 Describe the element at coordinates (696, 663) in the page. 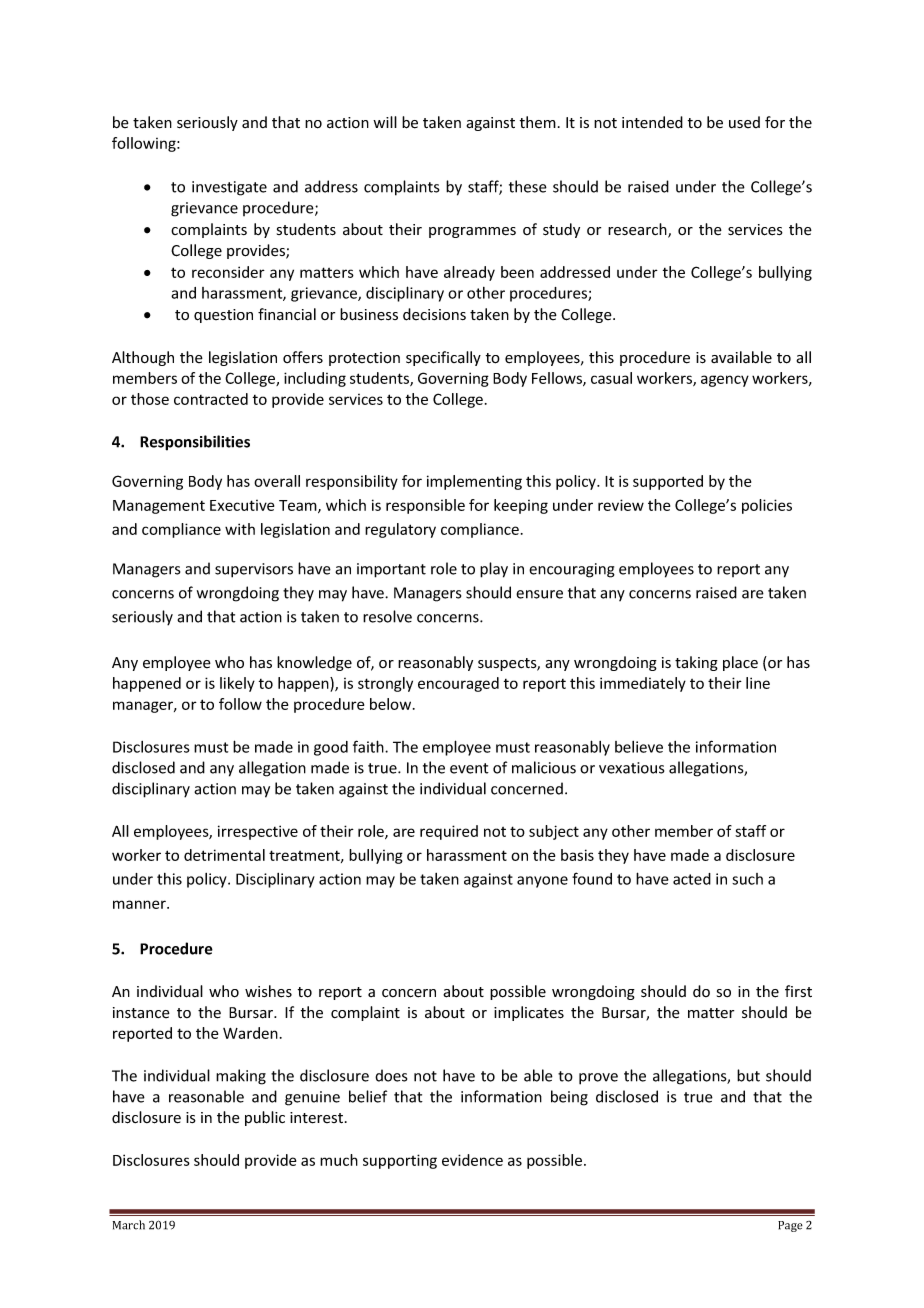

I see `taking` at that location.
